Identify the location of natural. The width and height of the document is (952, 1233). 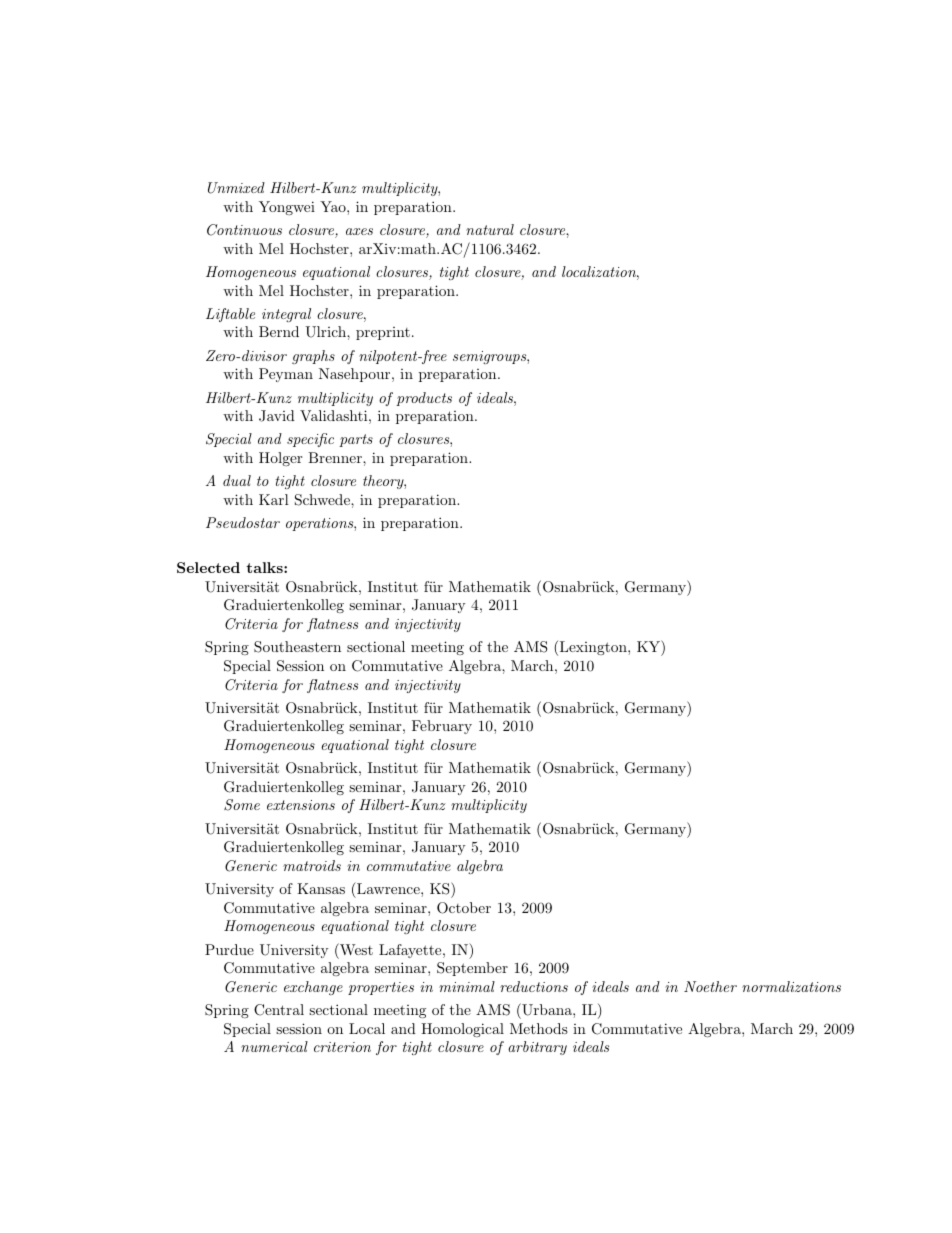
(490, 229).
